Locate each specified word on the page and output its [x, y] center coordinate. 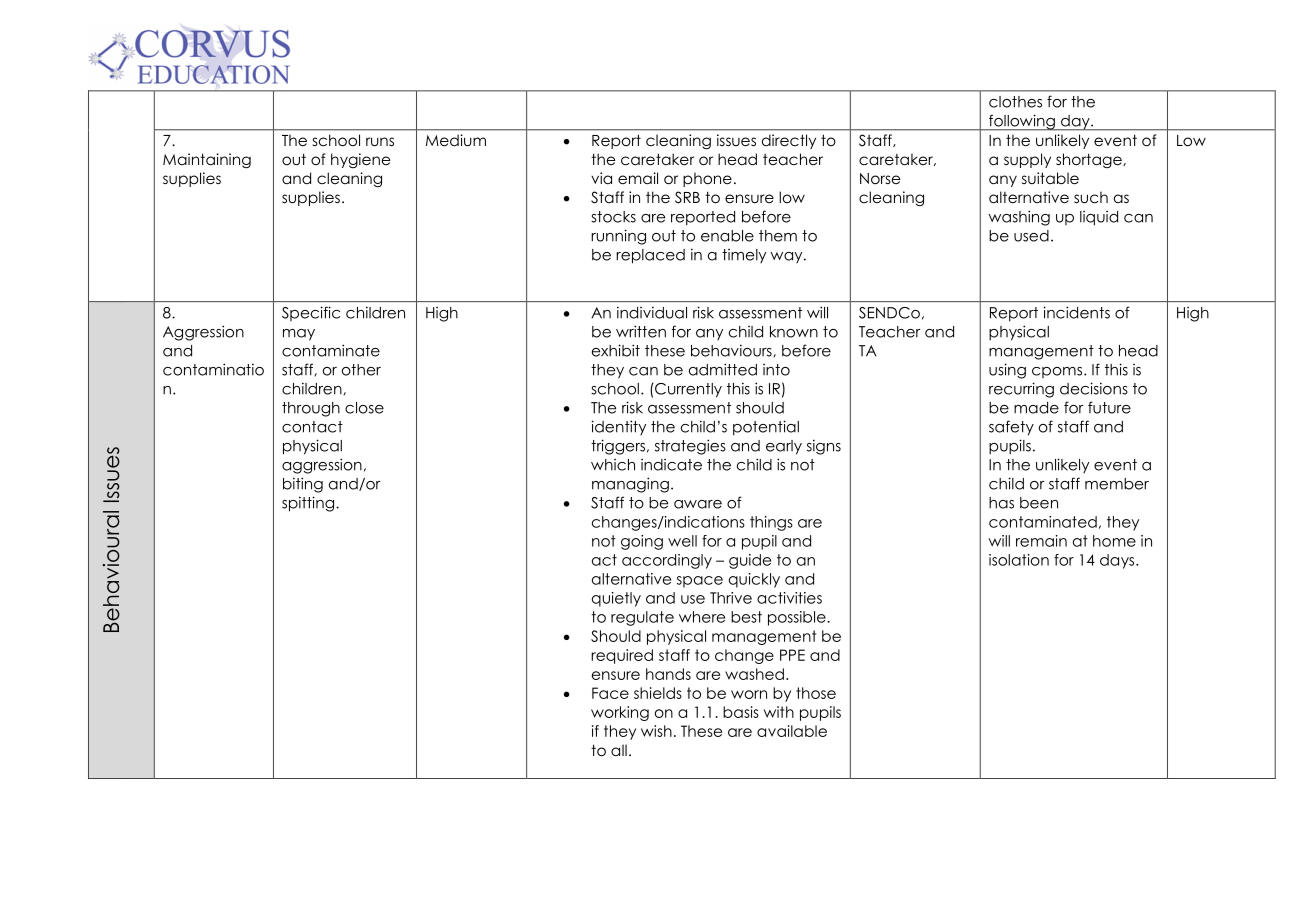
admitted [723, 369]
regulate [642, 618]
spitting [309, 504]
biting [303, 485]
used [1031, 236]
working [620, 713]
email [638, 178]
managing [630, 485]
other [361, 370]
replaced [650, 256]
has [1001, 503]
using [1007, 371]
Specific [311, 313]
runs [380, 141]
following [1022, 122]
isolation [1019, 560]
